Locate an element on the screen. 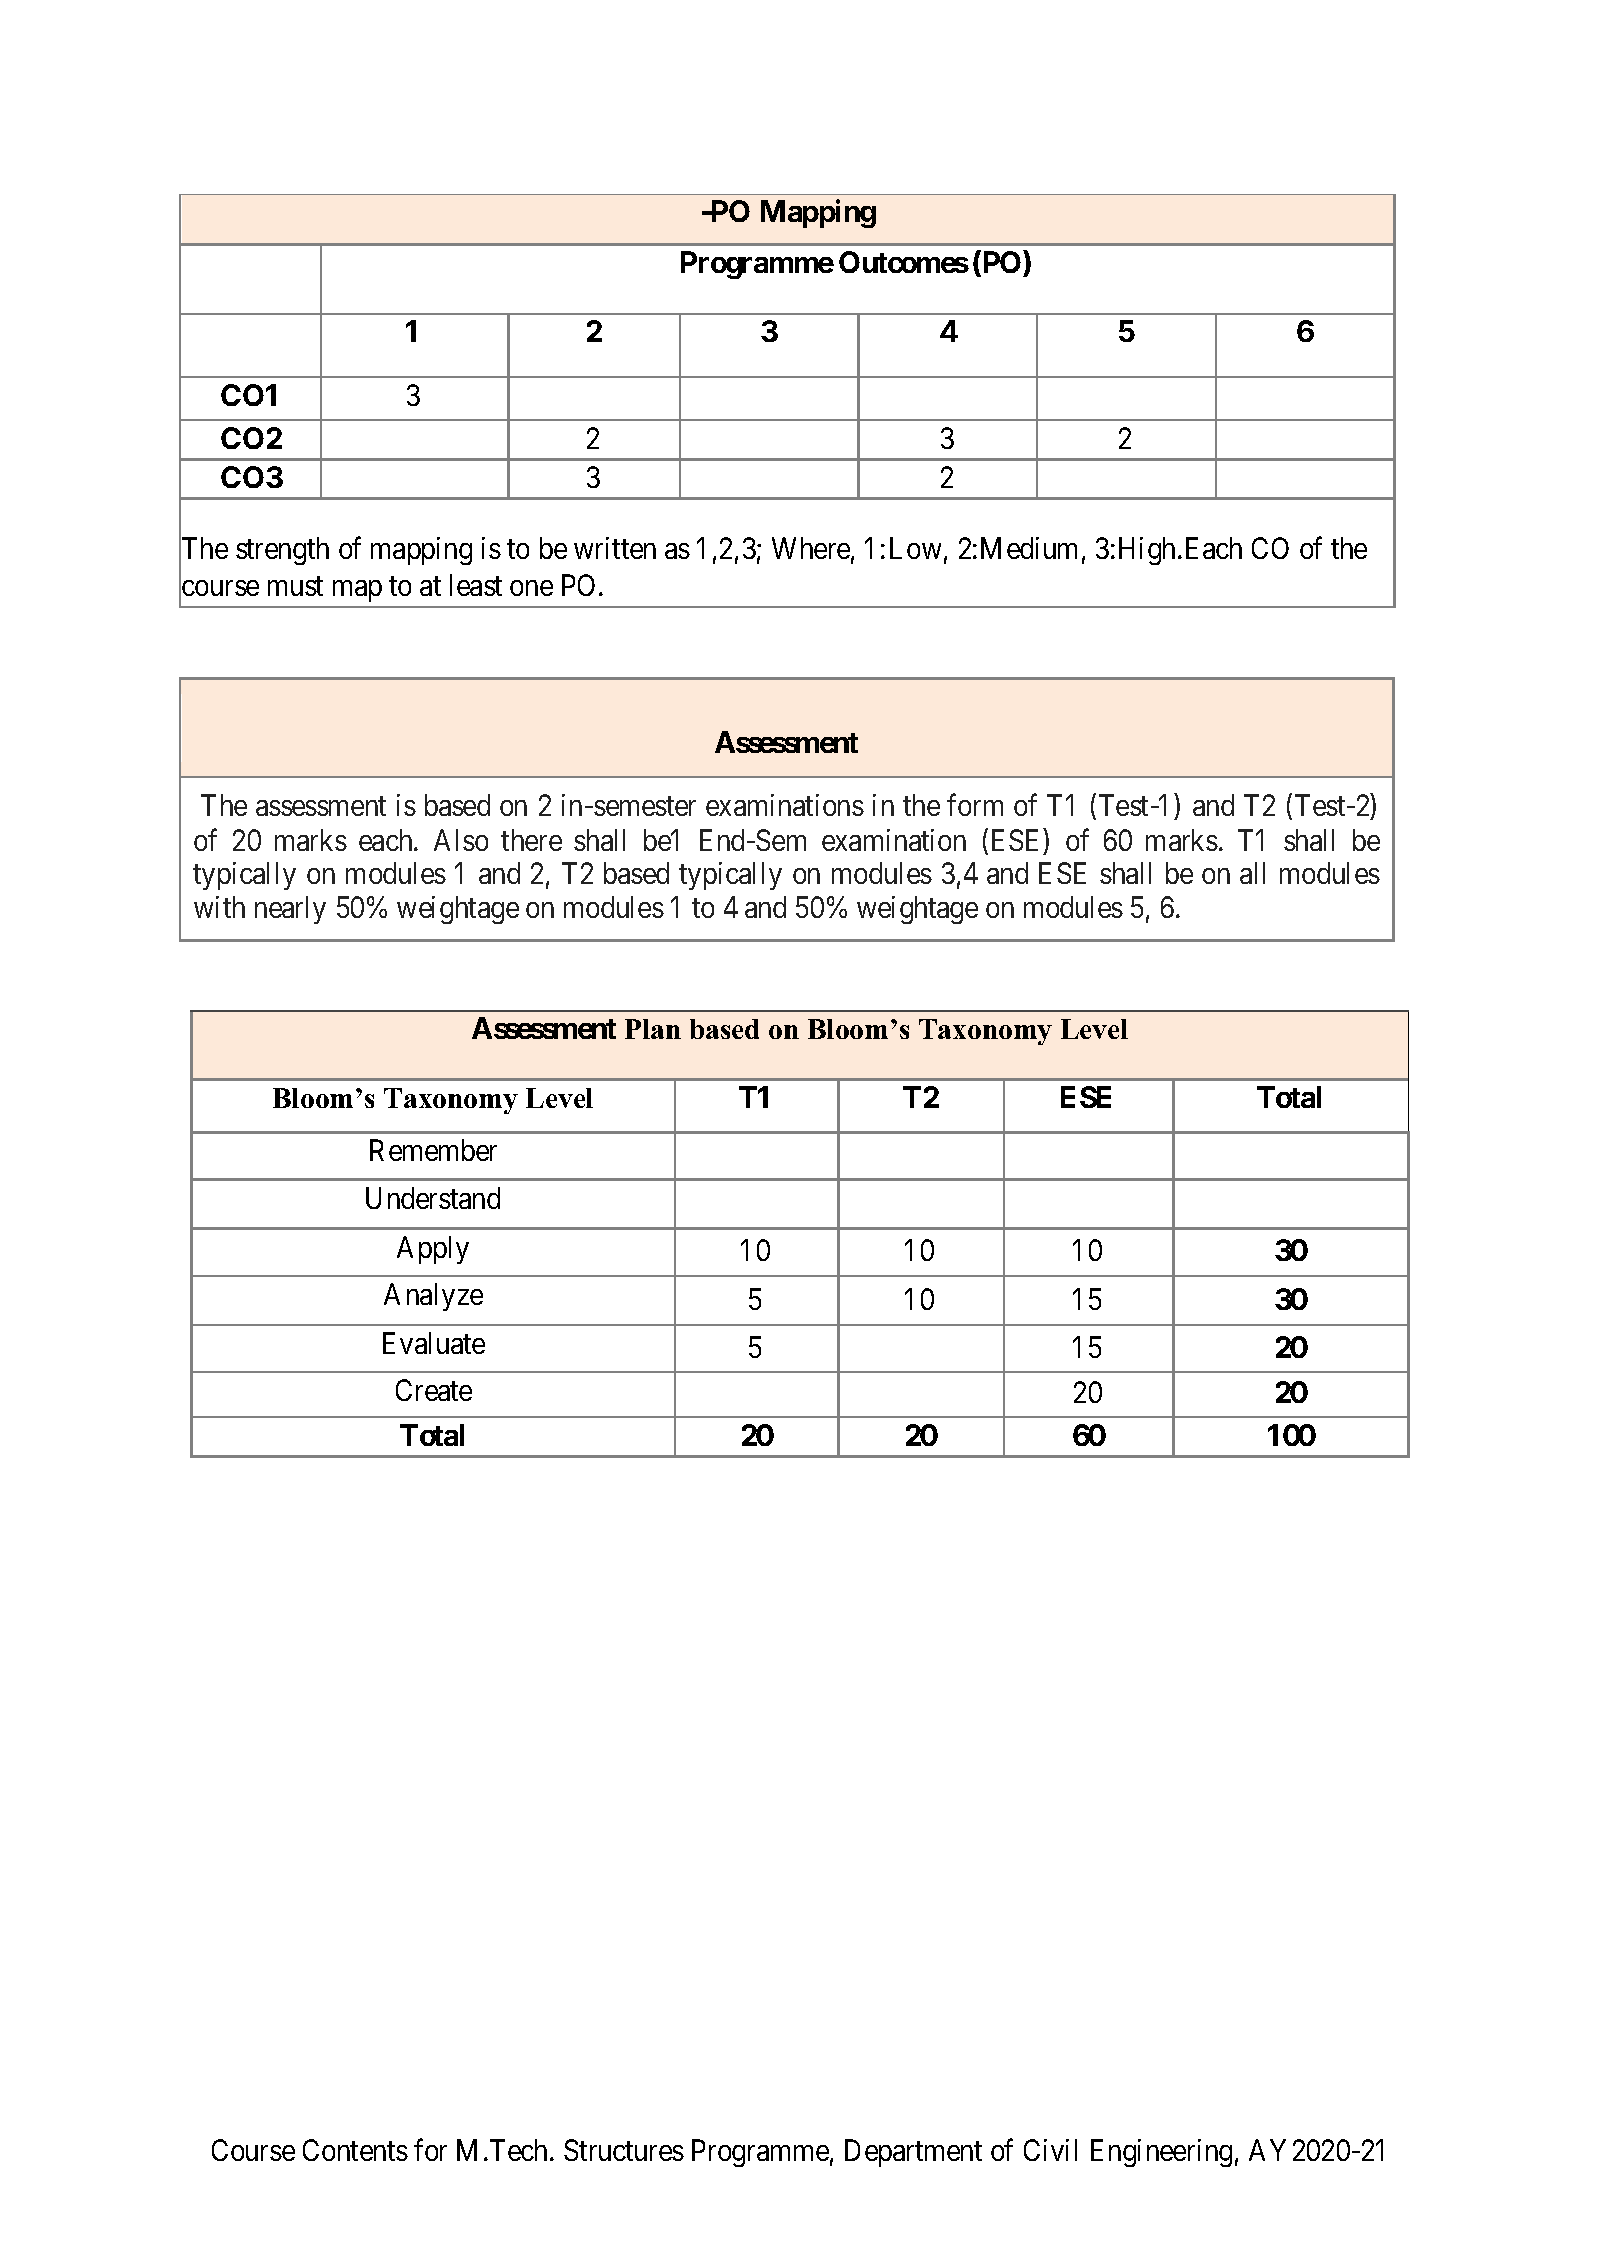 This screenshot has width=1600, height=2263. Create is located at coordinates (434, 1390).
